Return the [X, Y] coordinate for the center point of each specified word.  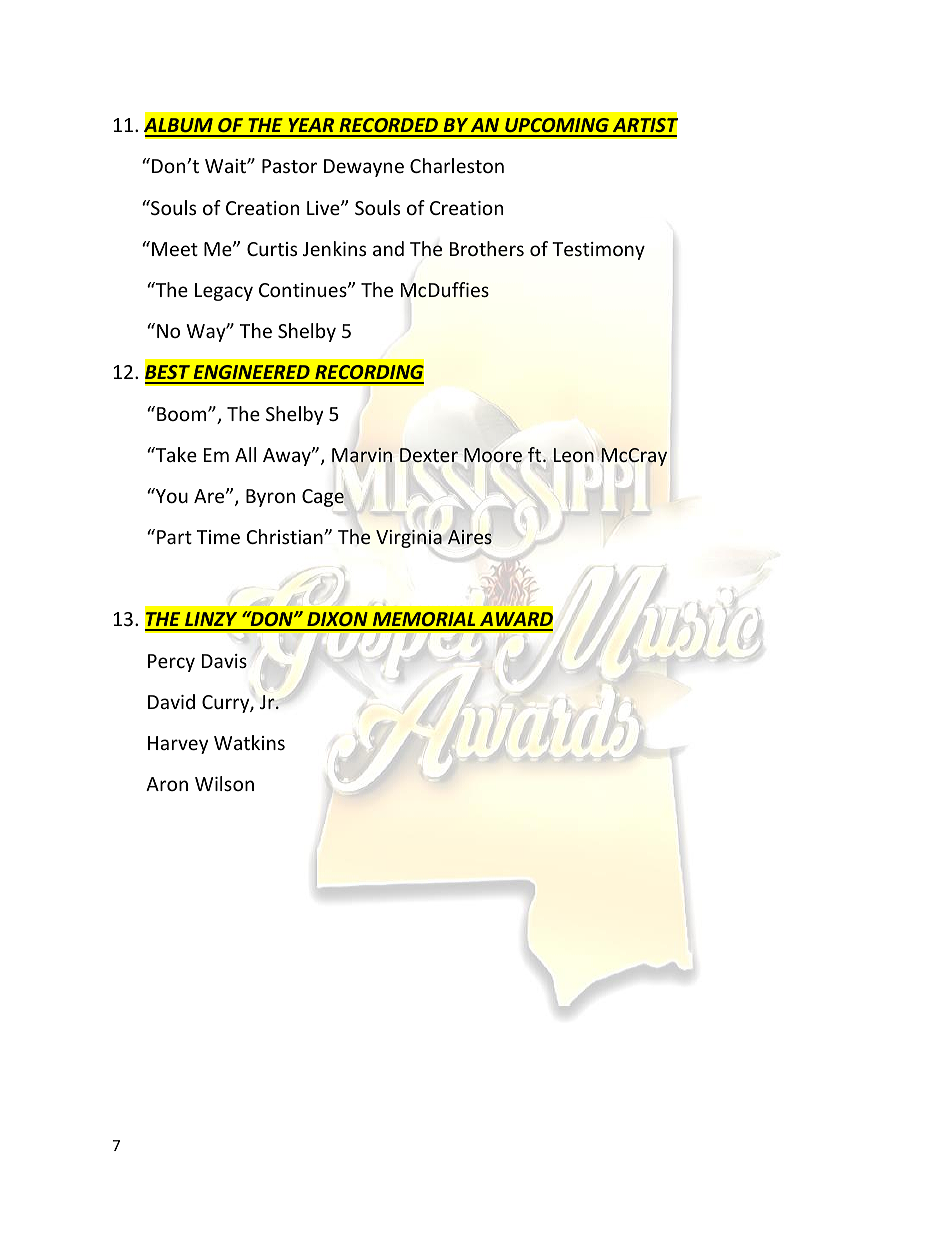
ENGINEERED [251, 374]
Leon [574, 455]
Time [218, 537]
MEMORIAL [424, 621]
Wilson [224, 783]
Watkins [249, 742]
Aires [470, 537]
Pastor [289, 166]
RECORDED [388, 127]
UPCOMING [557, 127]
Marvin [362, 455]
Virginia [409, 539]
